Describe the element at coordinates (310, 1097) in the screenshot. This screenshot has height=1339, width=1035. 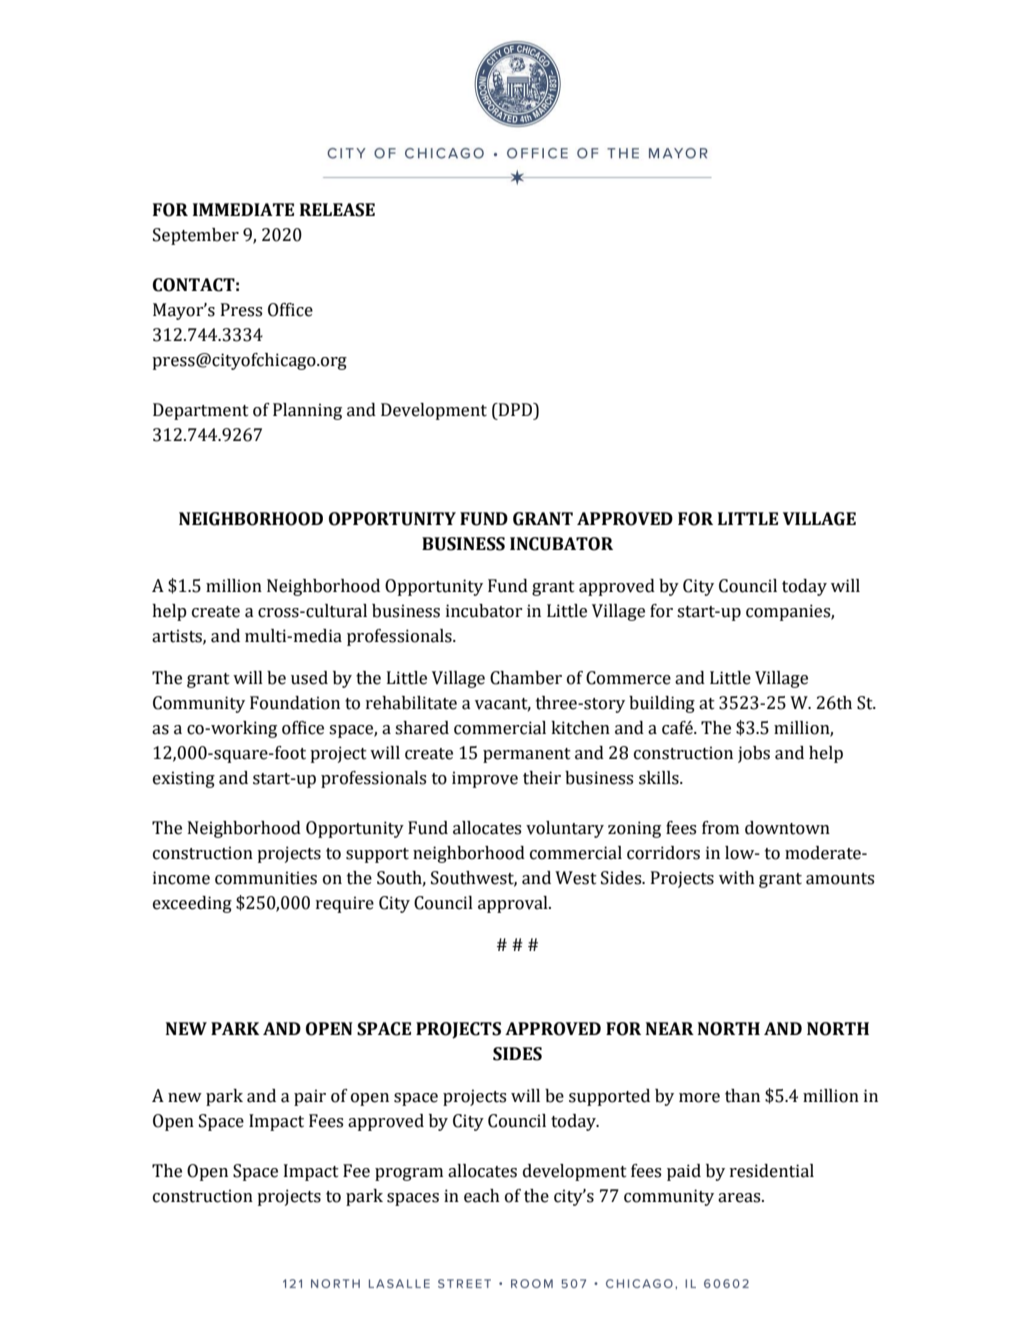
I see `pair` at that location.
